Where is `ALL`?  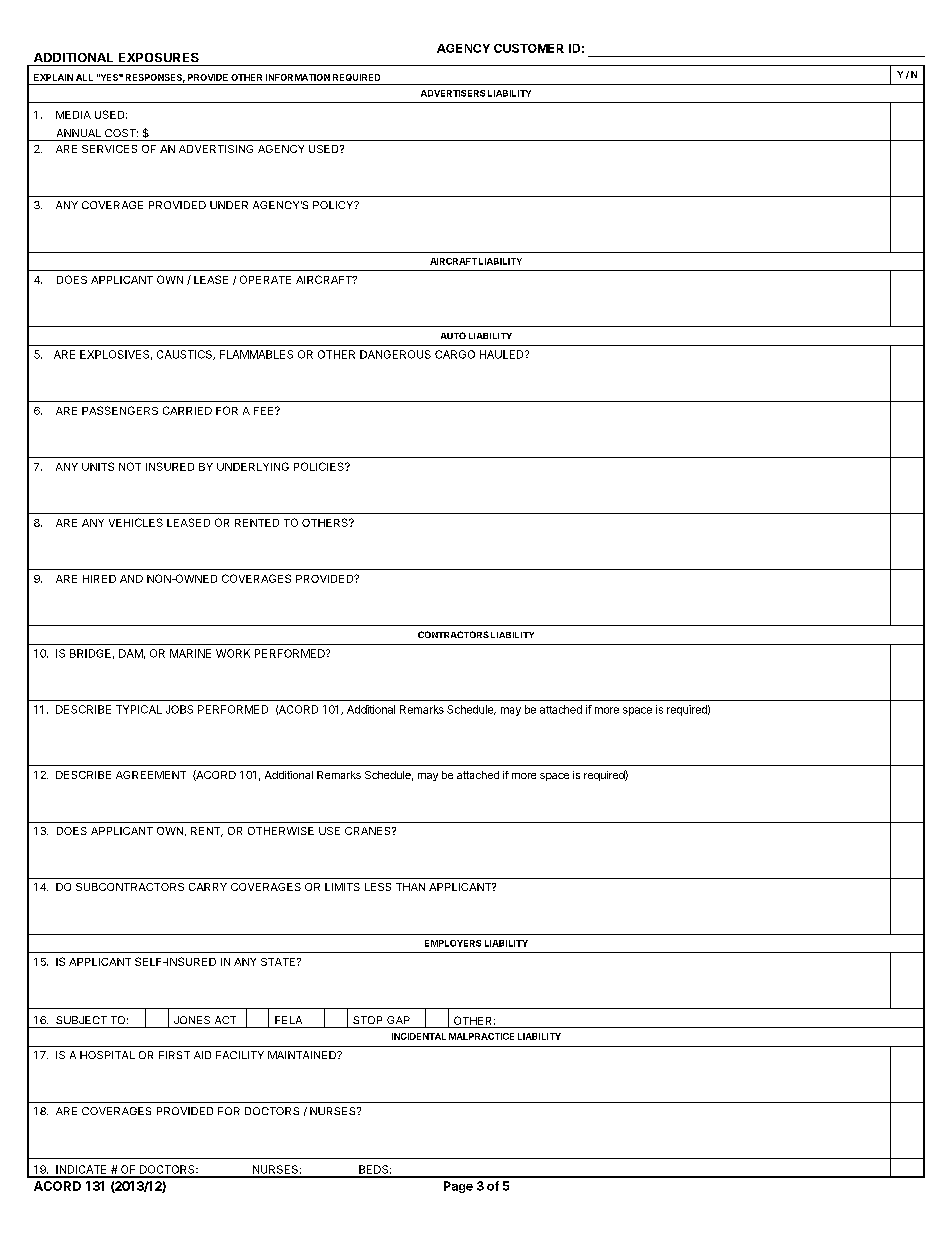 ALL is located at coordinates (84, 77).
